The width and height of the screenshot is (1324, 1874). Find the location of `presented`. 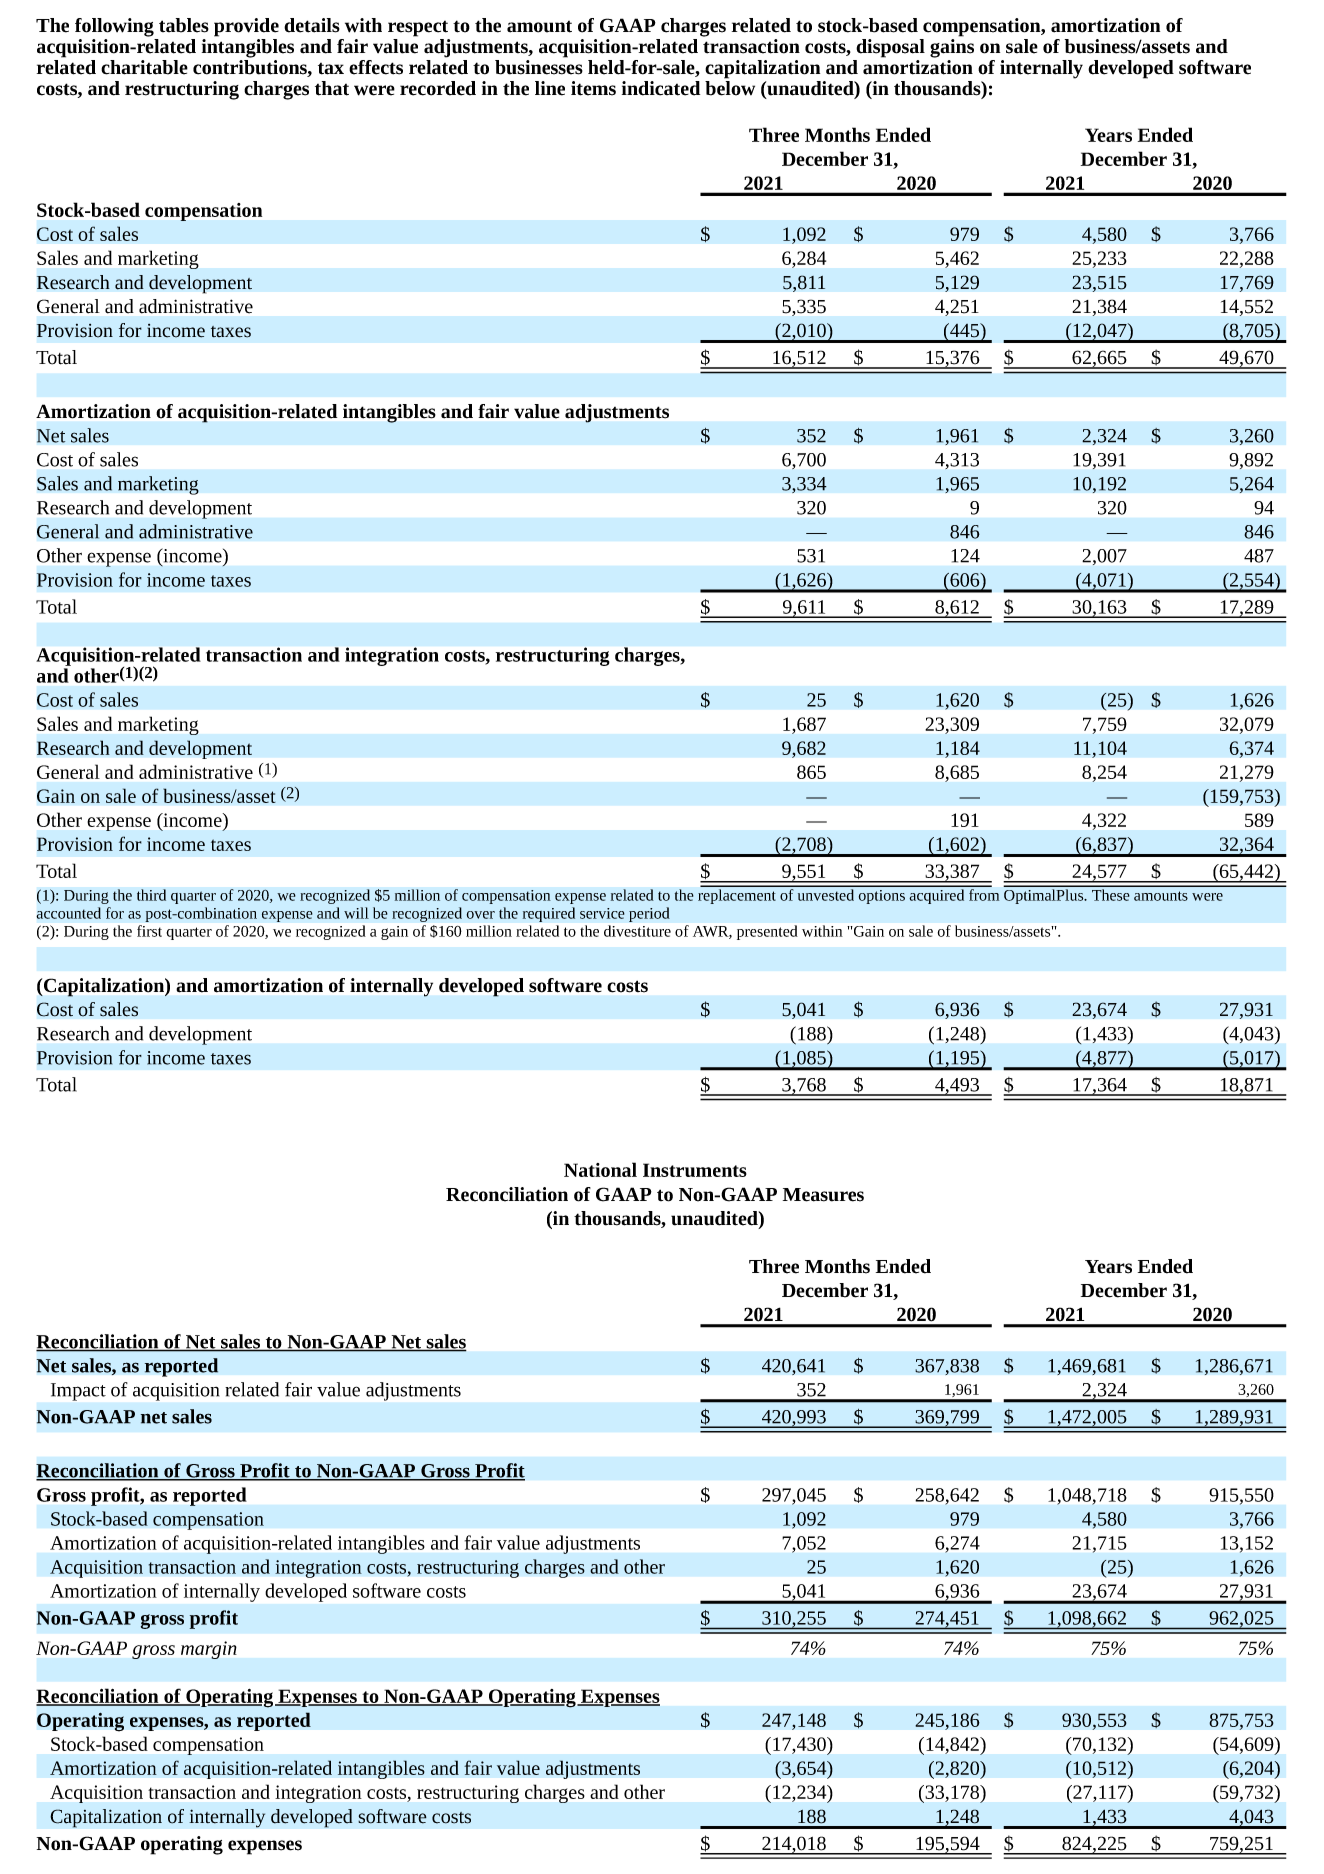

presented is located at coordinates (767, 932).
